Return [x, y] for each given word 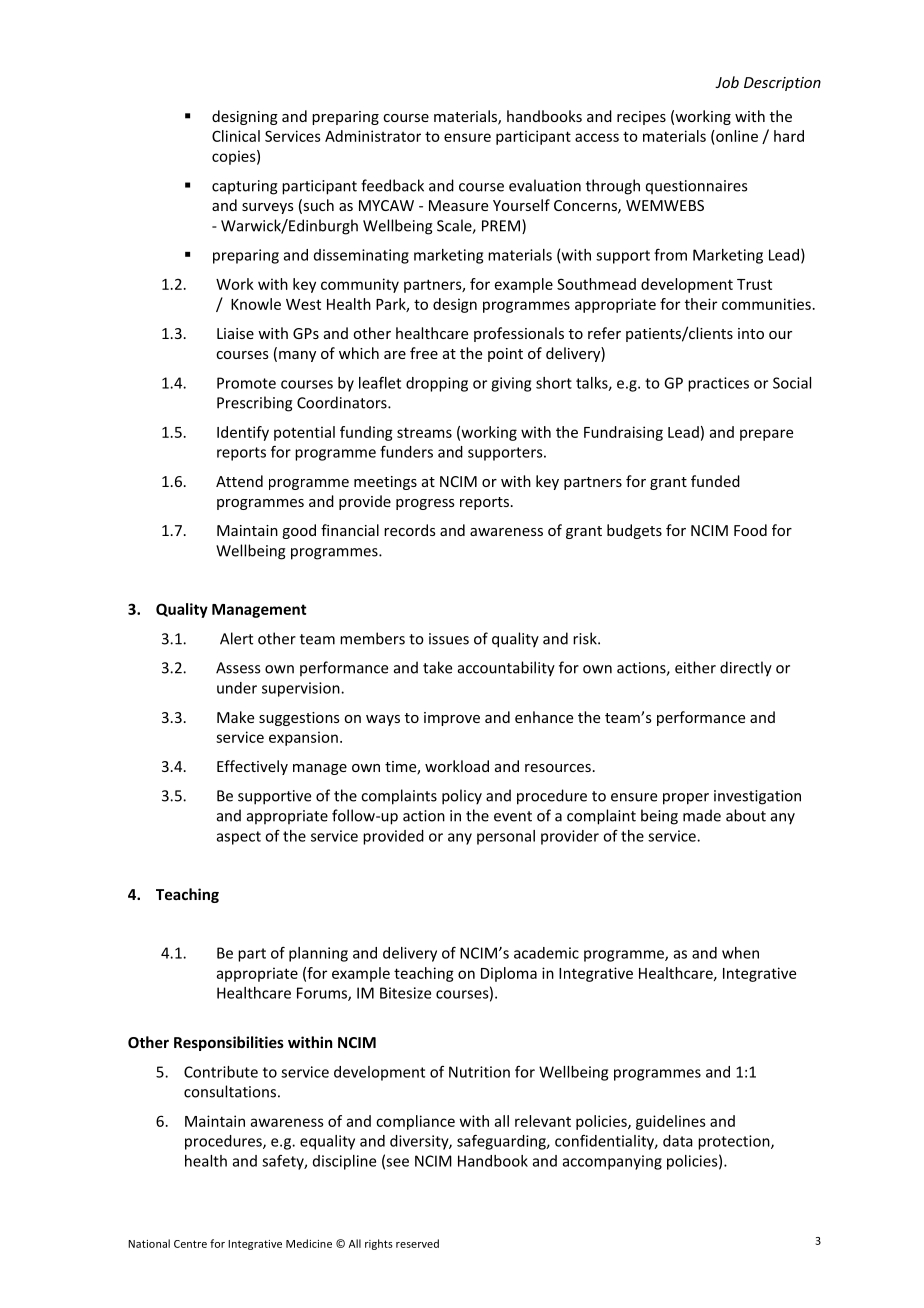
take [437, 667]
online [736, 136]
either [695, 667]
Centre [190, 1244]
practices [718, 384]
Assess [238, 668]
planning [318, 954]
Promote [246, 383]
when [740, 953]
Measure [458, 205]
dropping [437, 384]
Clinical [236, 136]
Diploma [509, 974]
